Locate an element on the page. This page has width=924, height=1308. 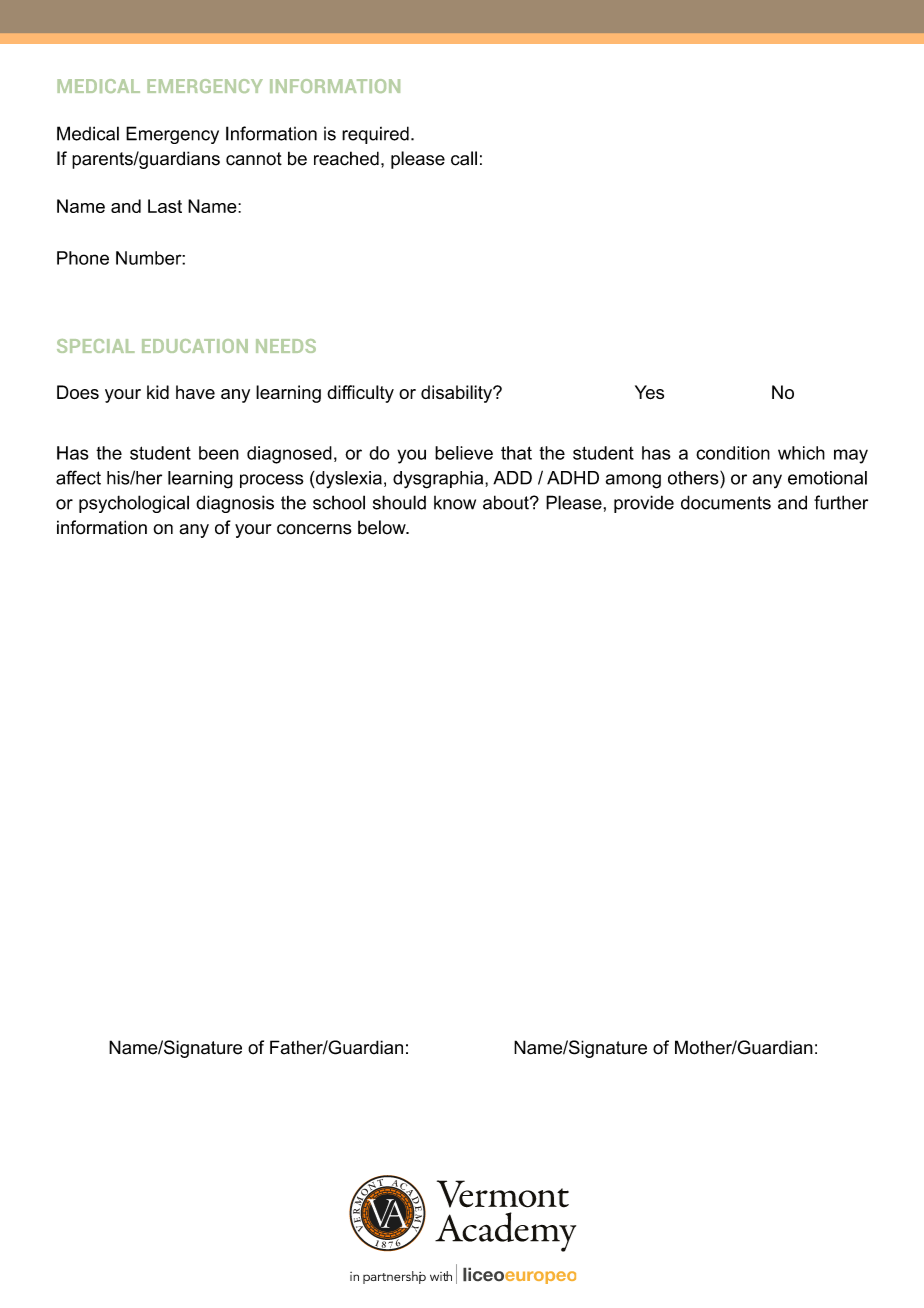
Last is located at coordinates (165, 206).
